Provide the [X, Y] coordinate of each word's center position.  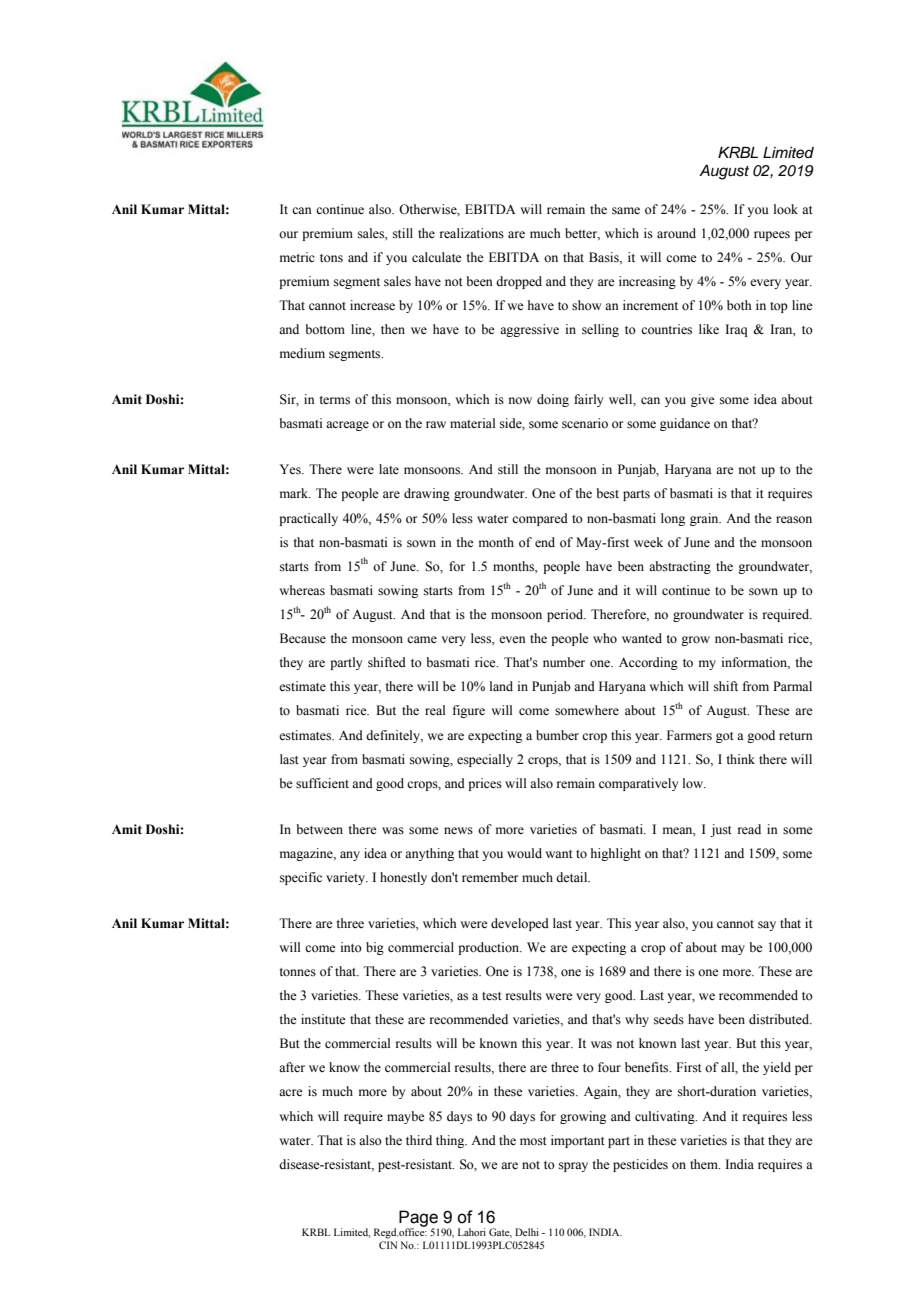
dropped [519, 282]
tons [331, 258]
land [501, 686]
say [767, 926]
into [351, 947]
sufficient [322, 783]
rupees [772, 236]
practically [308, 519]
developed [520, 924]
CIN [388, 1245]
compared [540, 519]
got [725, 737]
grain [705, 519]
